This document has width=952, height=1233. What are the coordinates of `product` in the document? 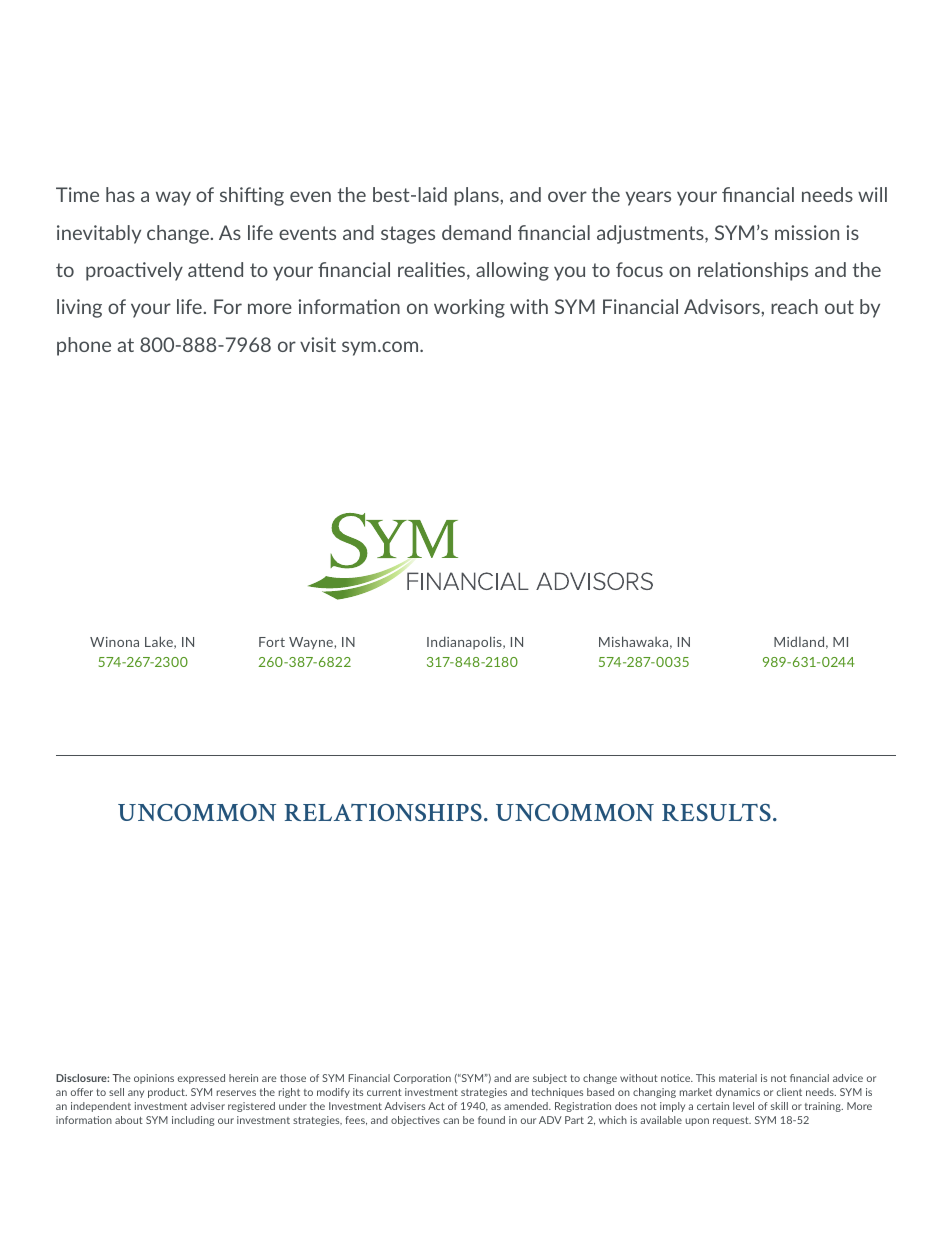 It's located at (167, 1093).
